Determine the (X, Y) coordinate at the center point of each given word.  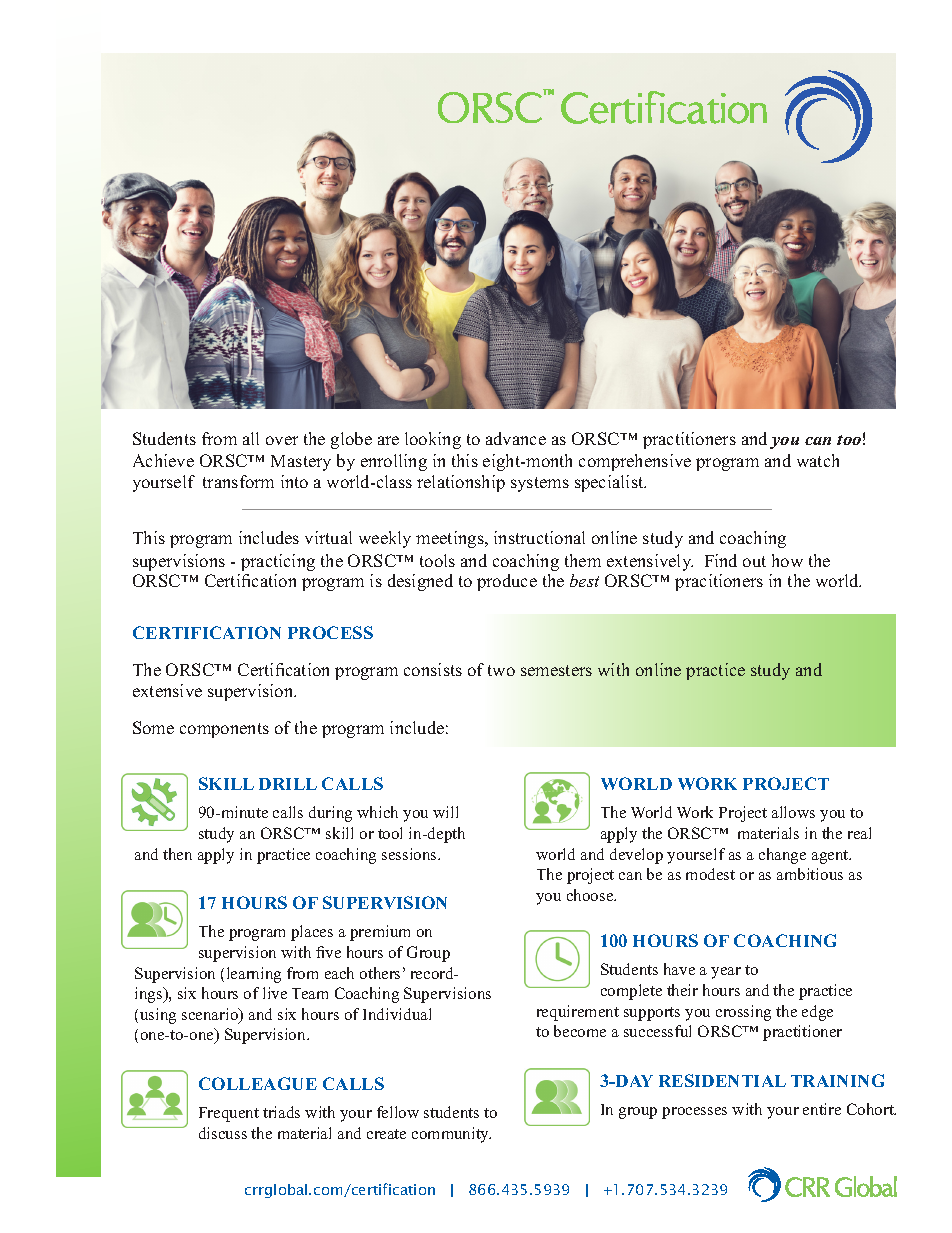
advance (516, 438)
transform (238, 481)
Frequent (229, 1114)
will (445, 812)
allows (793, 812)
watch (818, 460)
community (451, 1135)
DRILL (288, 784)
